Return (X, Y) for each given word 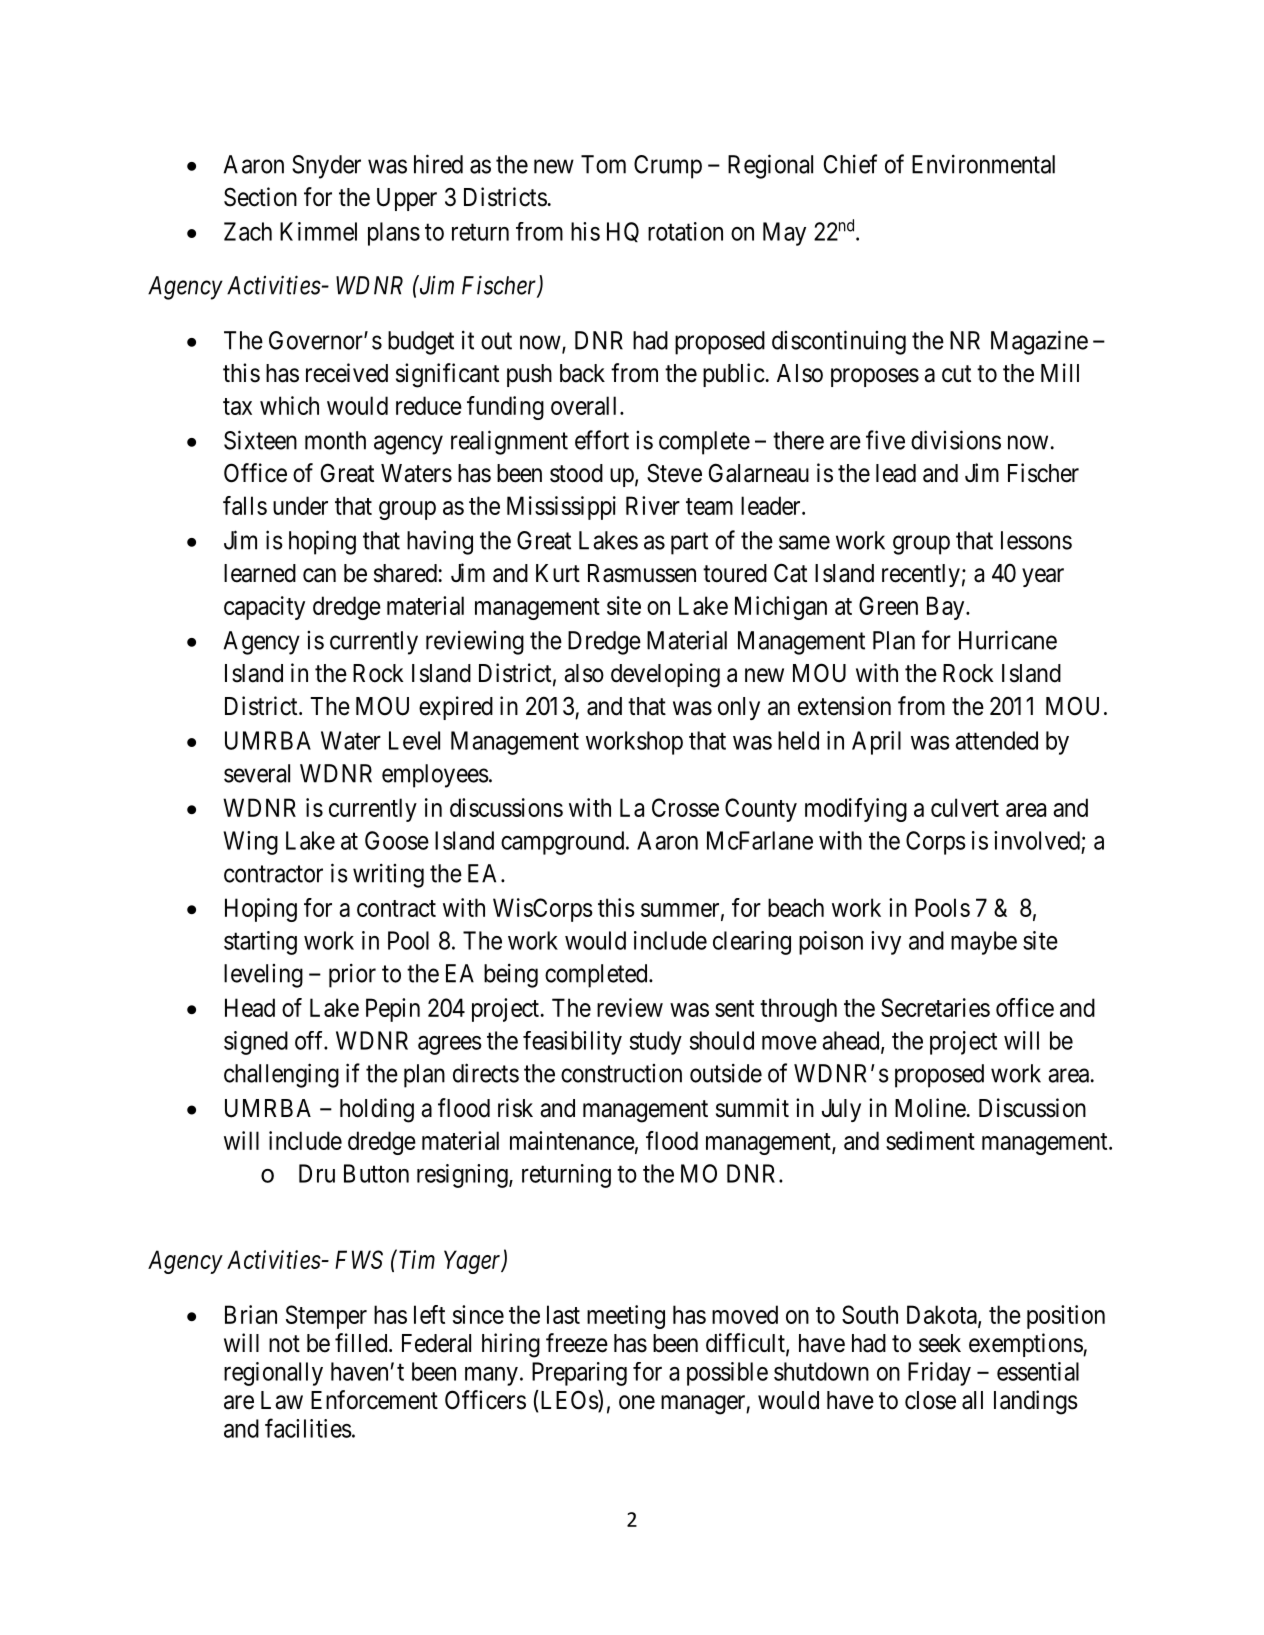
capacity (264, 608)
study (656, 1043)
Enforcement (374, 1400)
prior (352, 975)
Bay (947, 608)
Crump (668, 167)
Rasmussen (642, 573)
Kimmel (318, 231)
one (637, 1402)
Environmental (983, 164)
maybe (984, 943)
